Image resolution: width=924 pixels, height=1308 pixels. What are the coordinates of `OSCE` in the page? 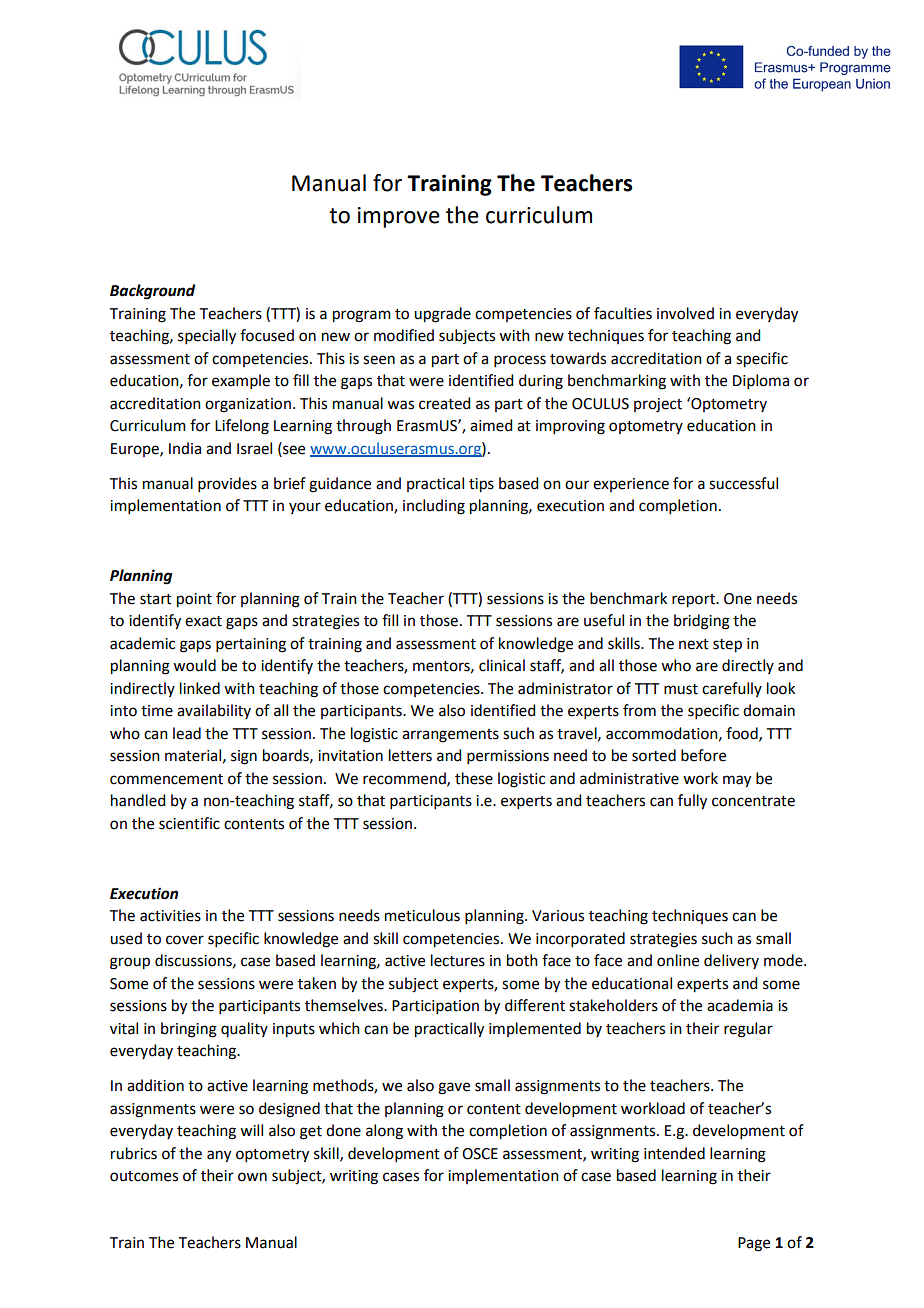 It's located at (480, 1154).
